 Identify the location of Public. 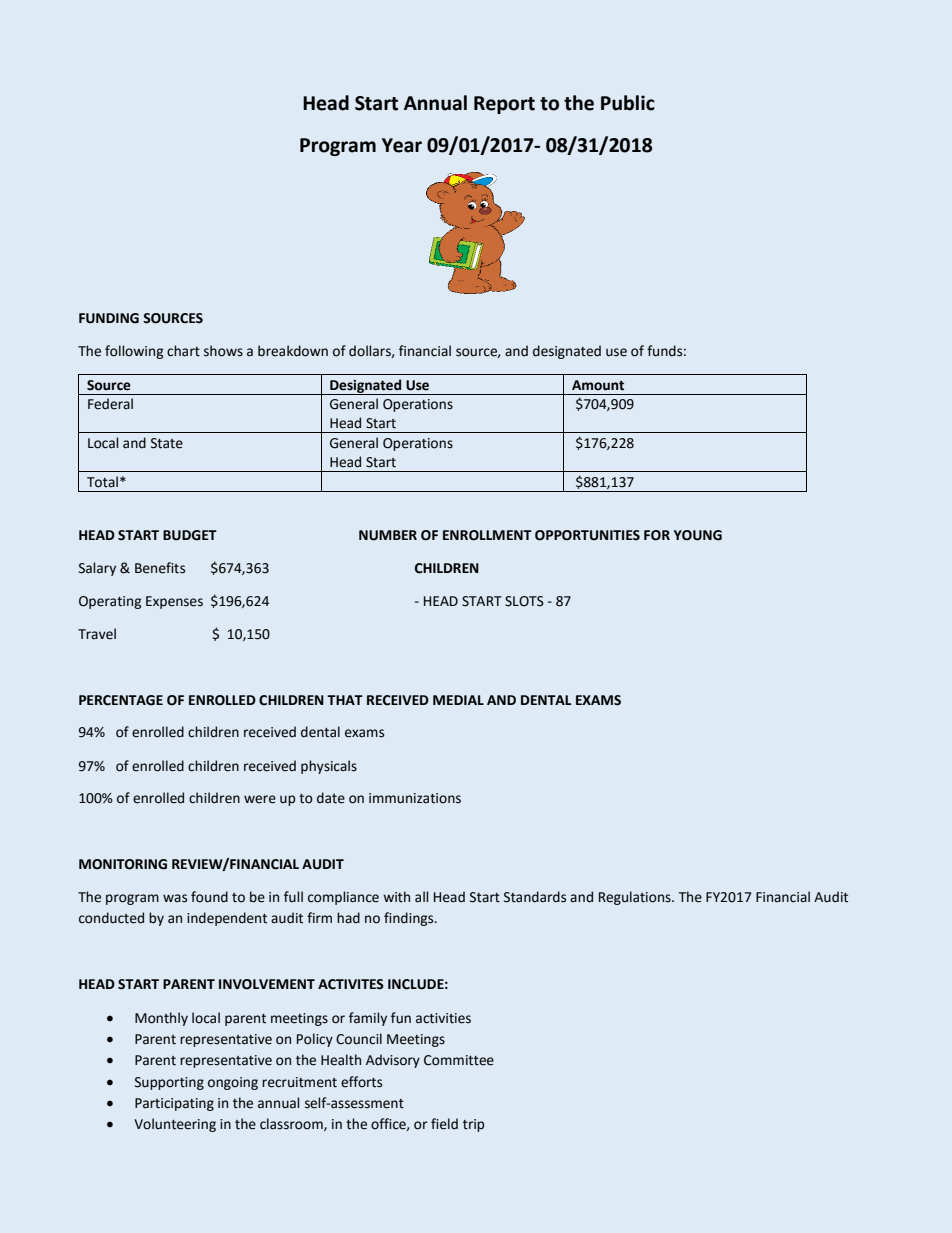
(628, 103).
